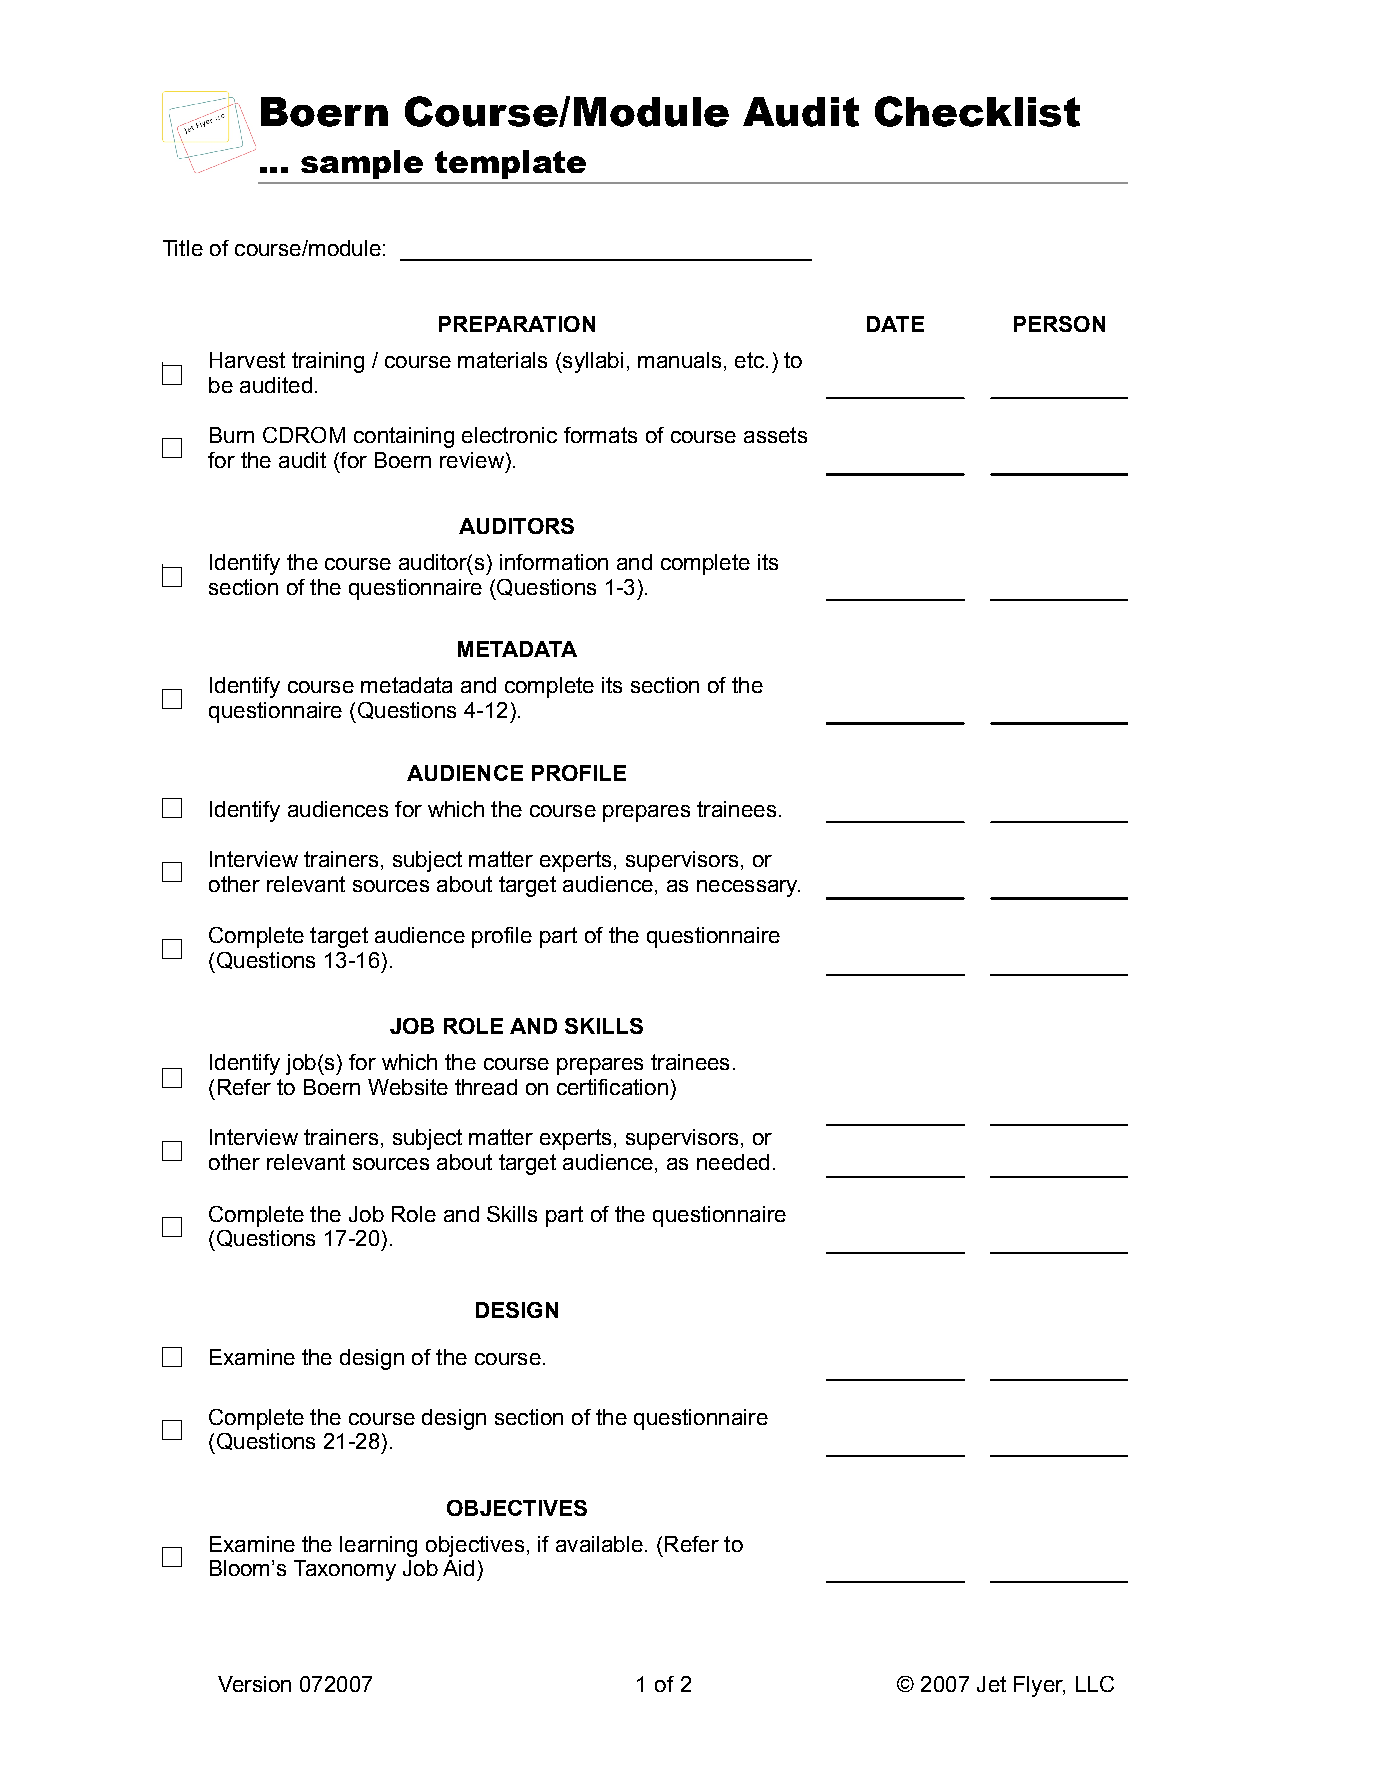  I want to click on available, so click(599, 1544).
